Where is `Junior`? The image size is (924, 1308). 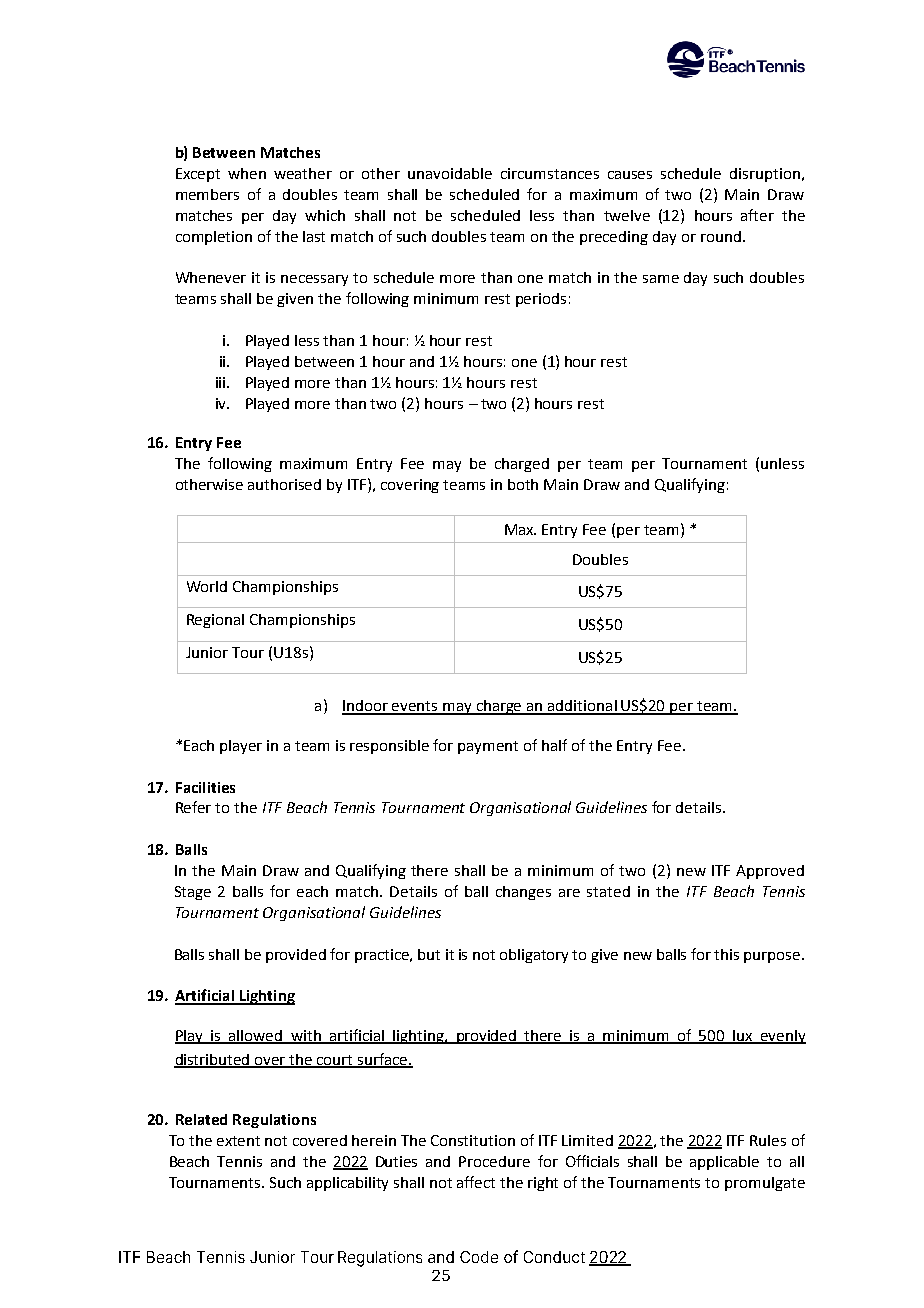 Junior is located at coordinates (207, 652).
